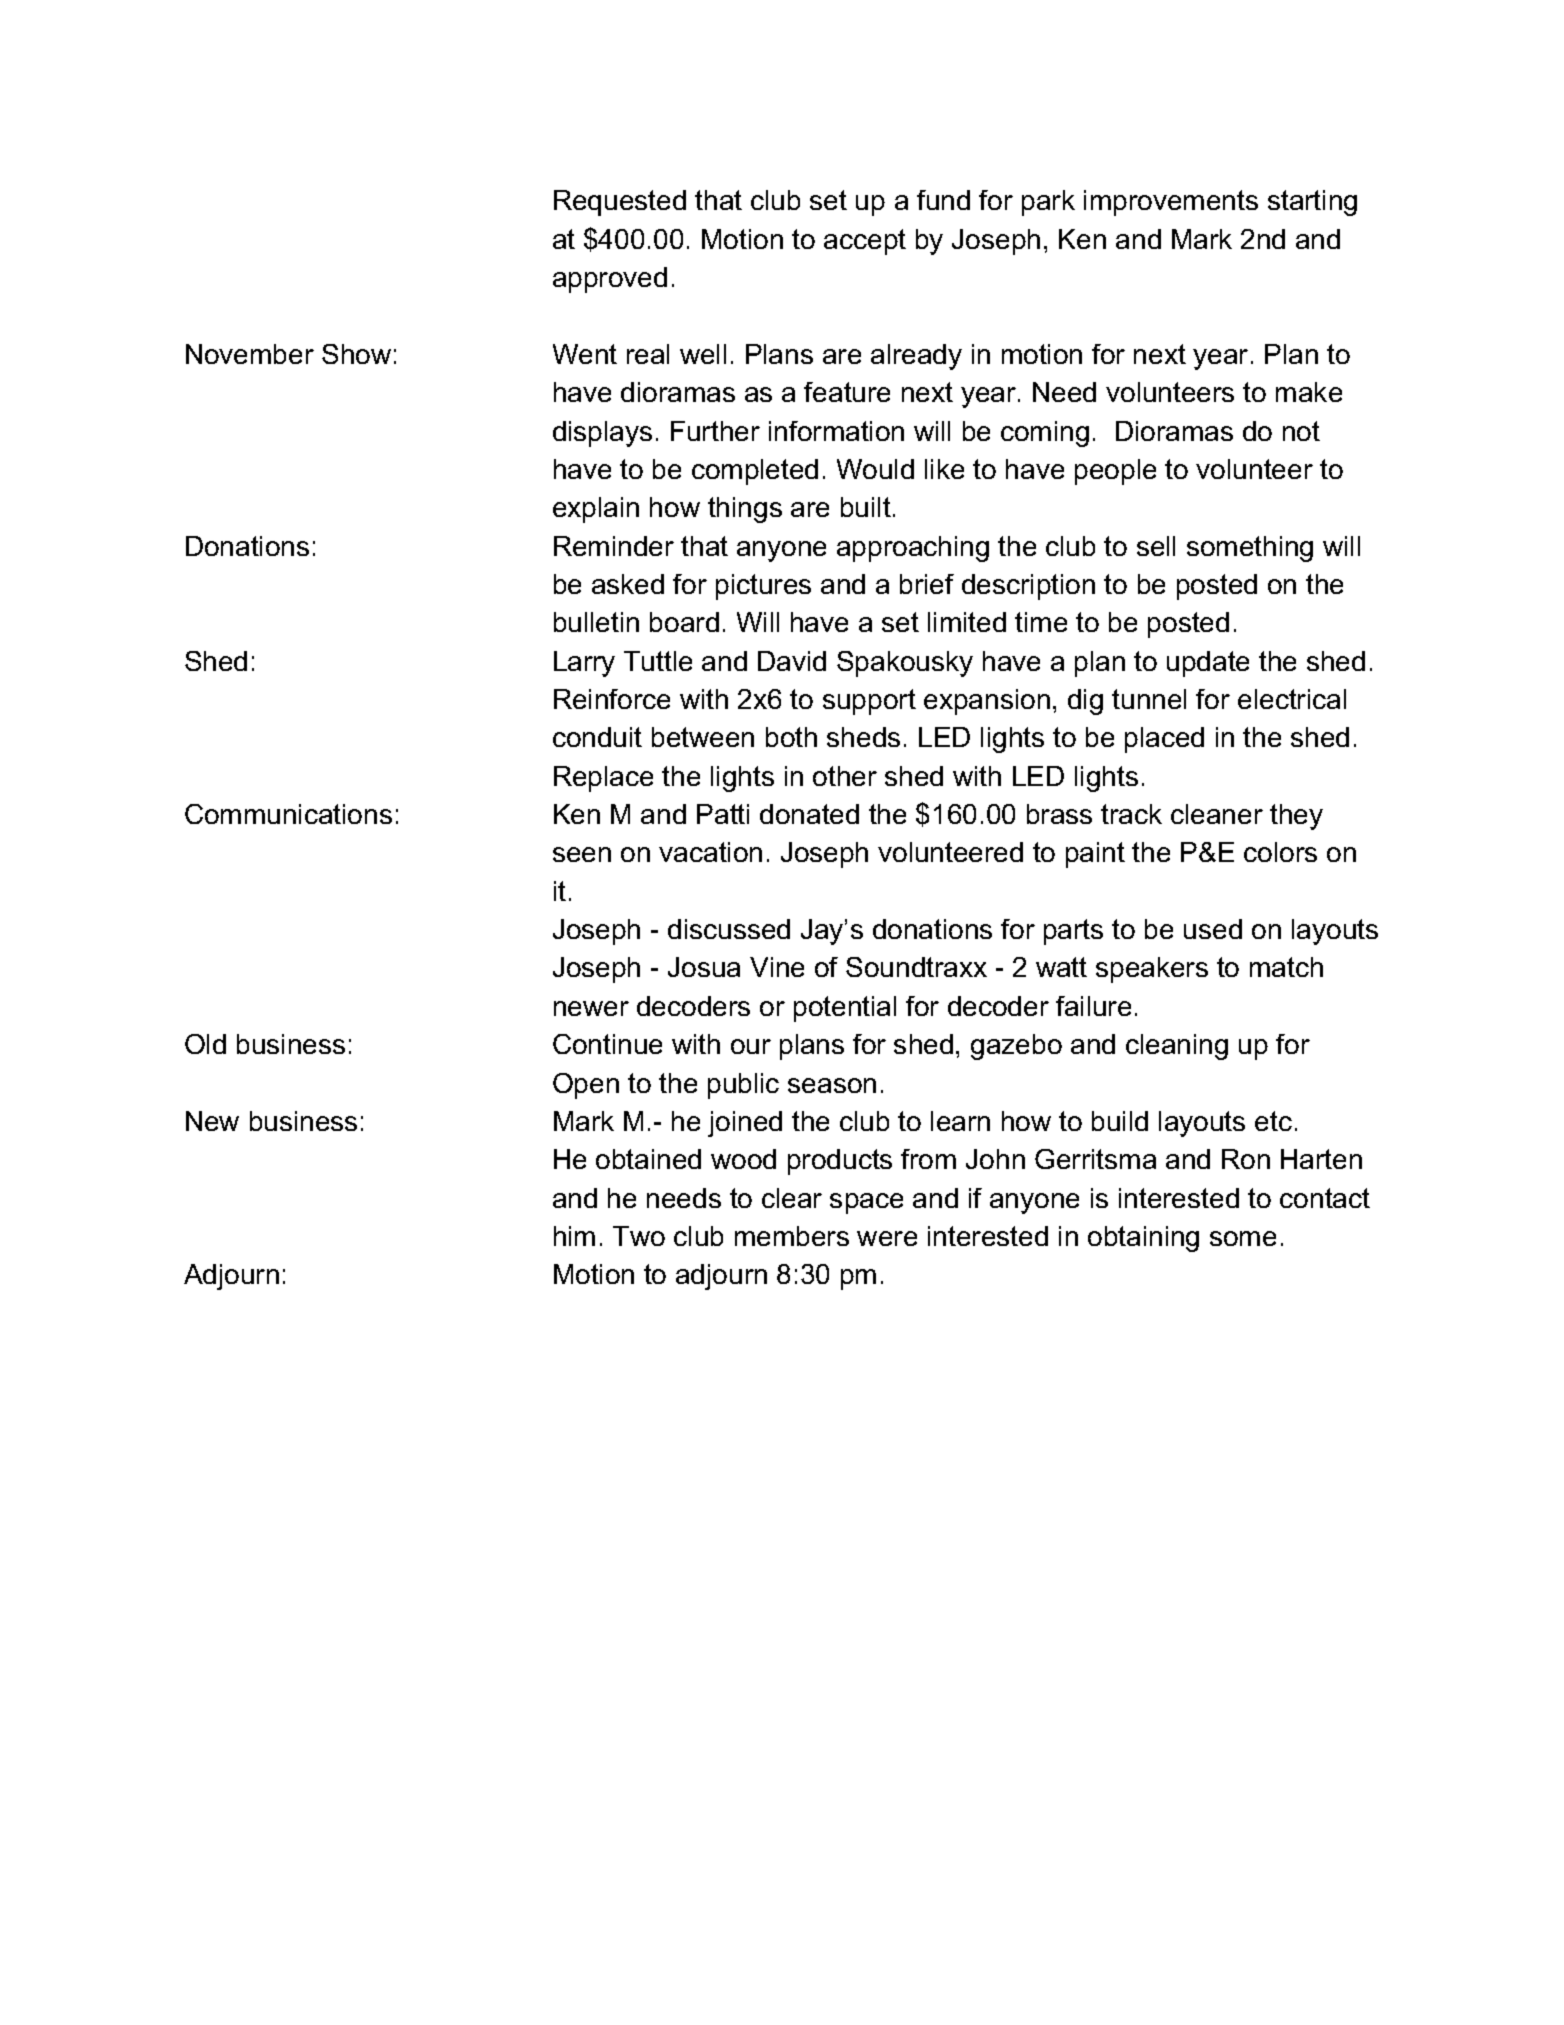 The height and width of the image is (2025, 1564). Describe the element at coordinates (288, 814) in the image. I see `Communications` at that location.
